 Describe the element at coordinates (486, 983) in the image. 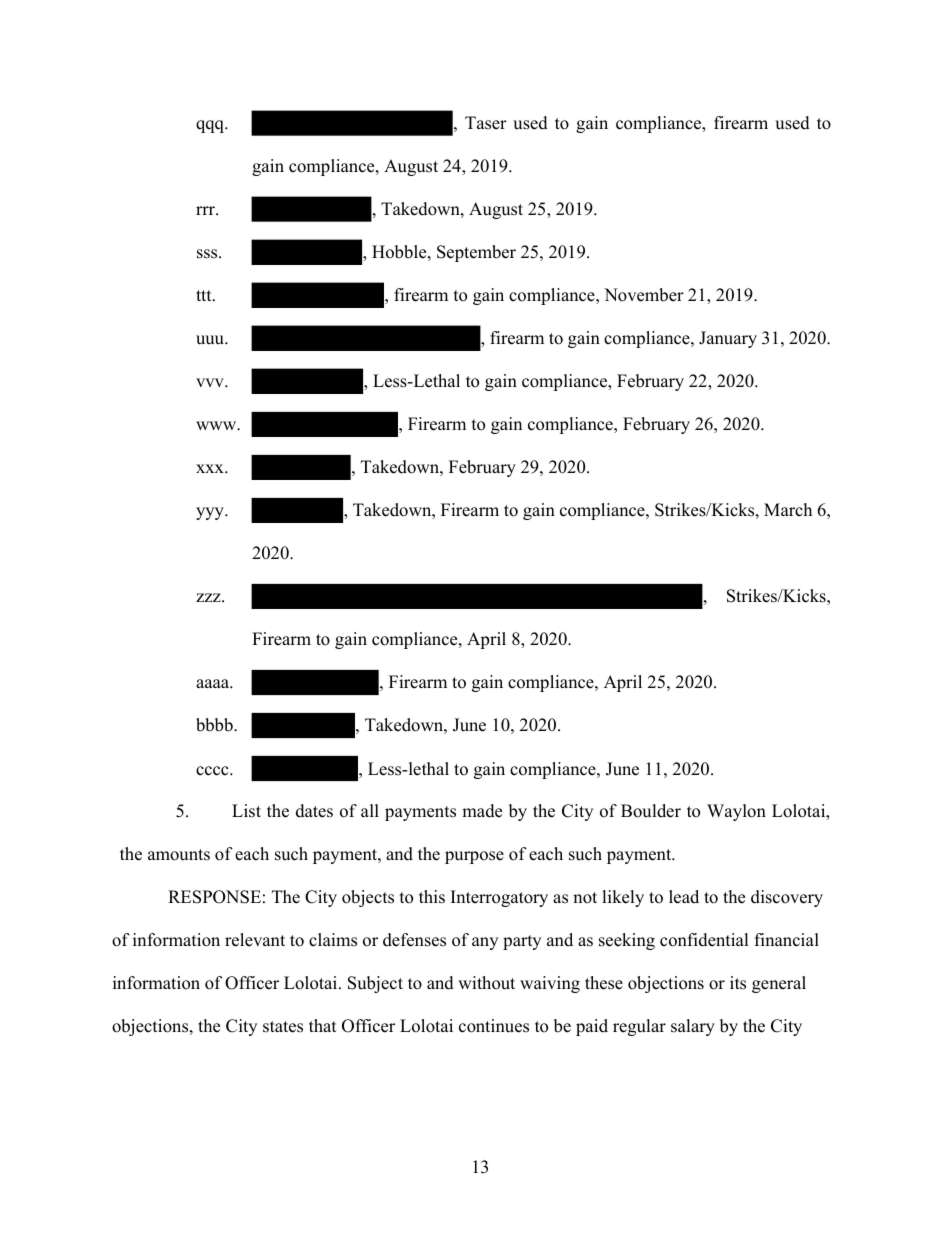

I see `without` at that location.
